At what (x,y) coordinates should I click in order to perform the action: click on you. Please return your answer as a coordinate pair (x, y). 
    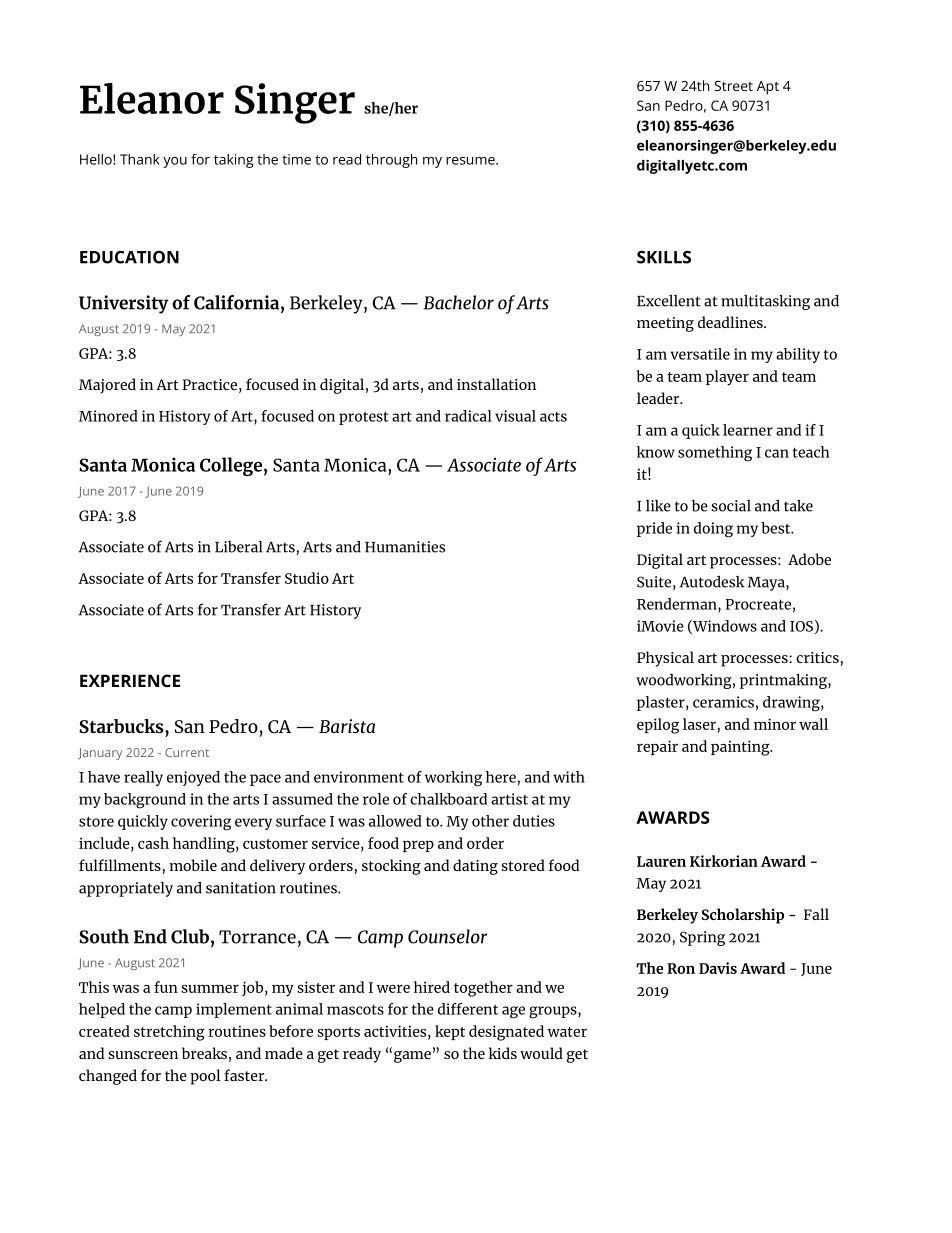
    Looking at the image, I should click on (175, 162).
